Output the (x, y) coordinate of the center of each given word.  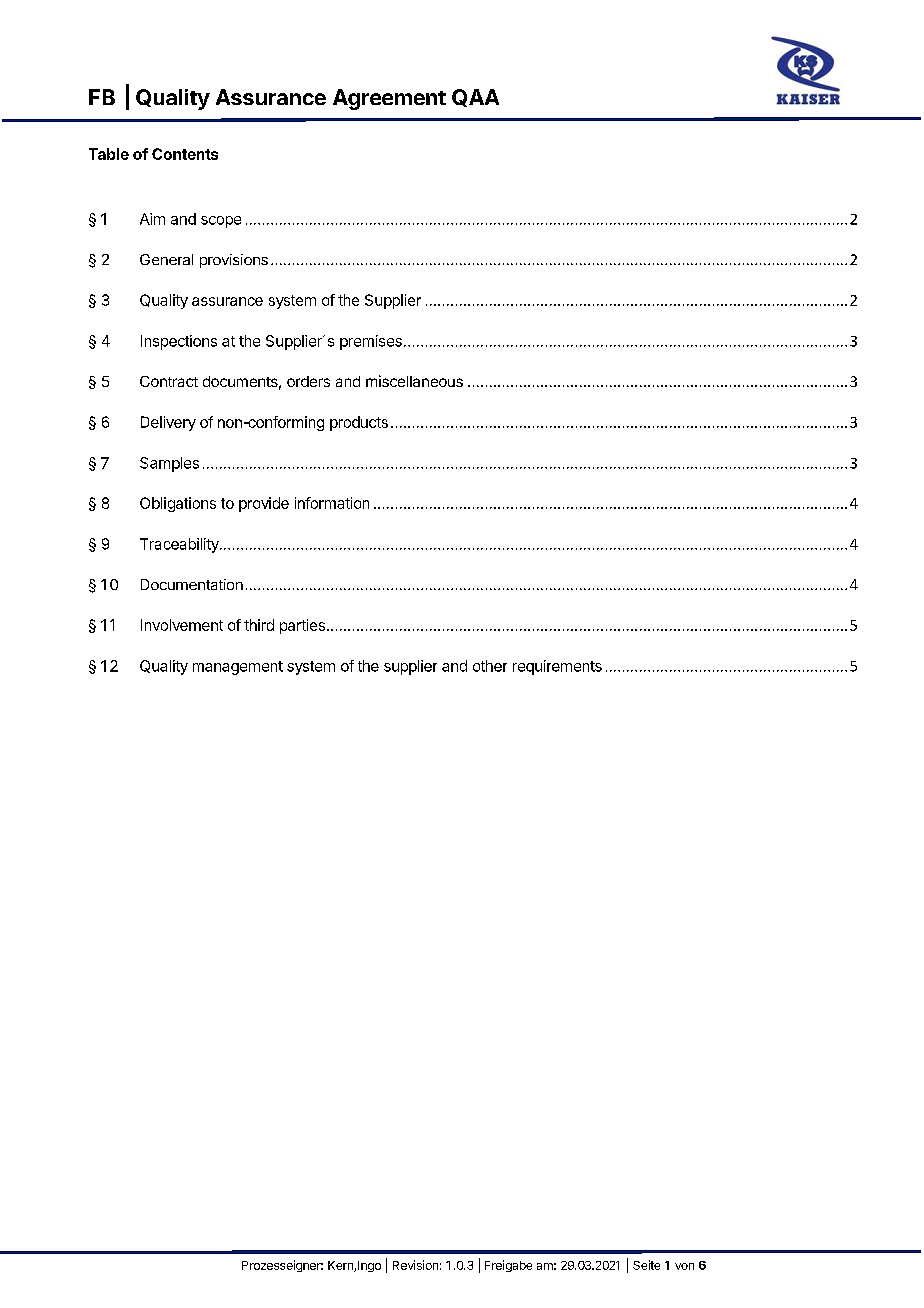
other (490, 666)
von (684, 1266)
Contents (185, 154)
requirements (557, 667)
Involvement (182, 625)
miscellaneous (414, 381)
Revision (415, 1265)
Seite (646, 1265)
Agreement (389, 99)
